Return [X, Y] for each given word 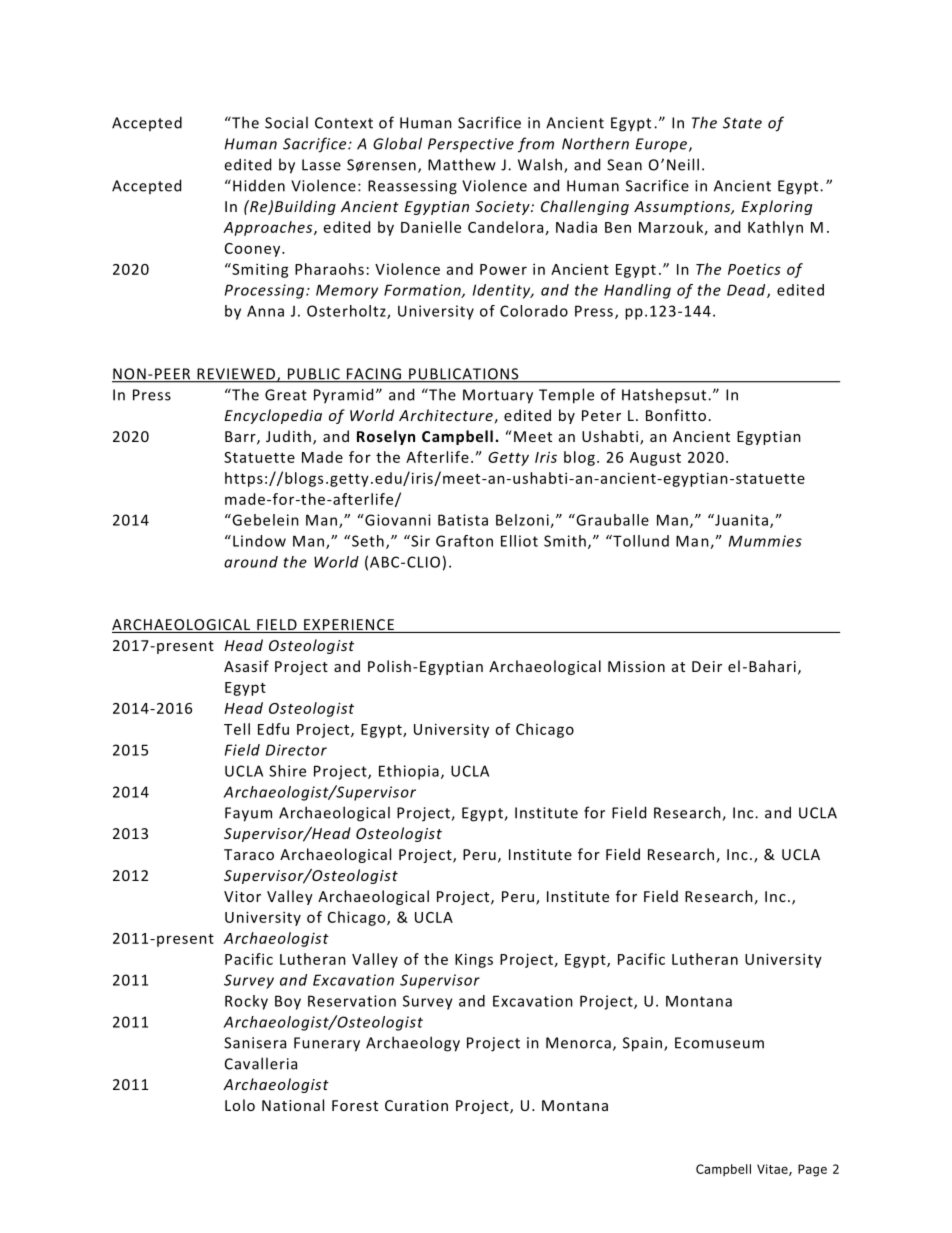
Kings [474, 960]
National [293, 1105]
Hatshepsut [665, 396]
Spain [644, 1044]
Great [286, 395]
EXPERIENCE [349, 626]
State [742, 123]
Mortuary [498, 396]
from [536, 145]
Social [286, 122]
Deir [707, 666]
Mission [636, 666]
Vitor [242, 896]
